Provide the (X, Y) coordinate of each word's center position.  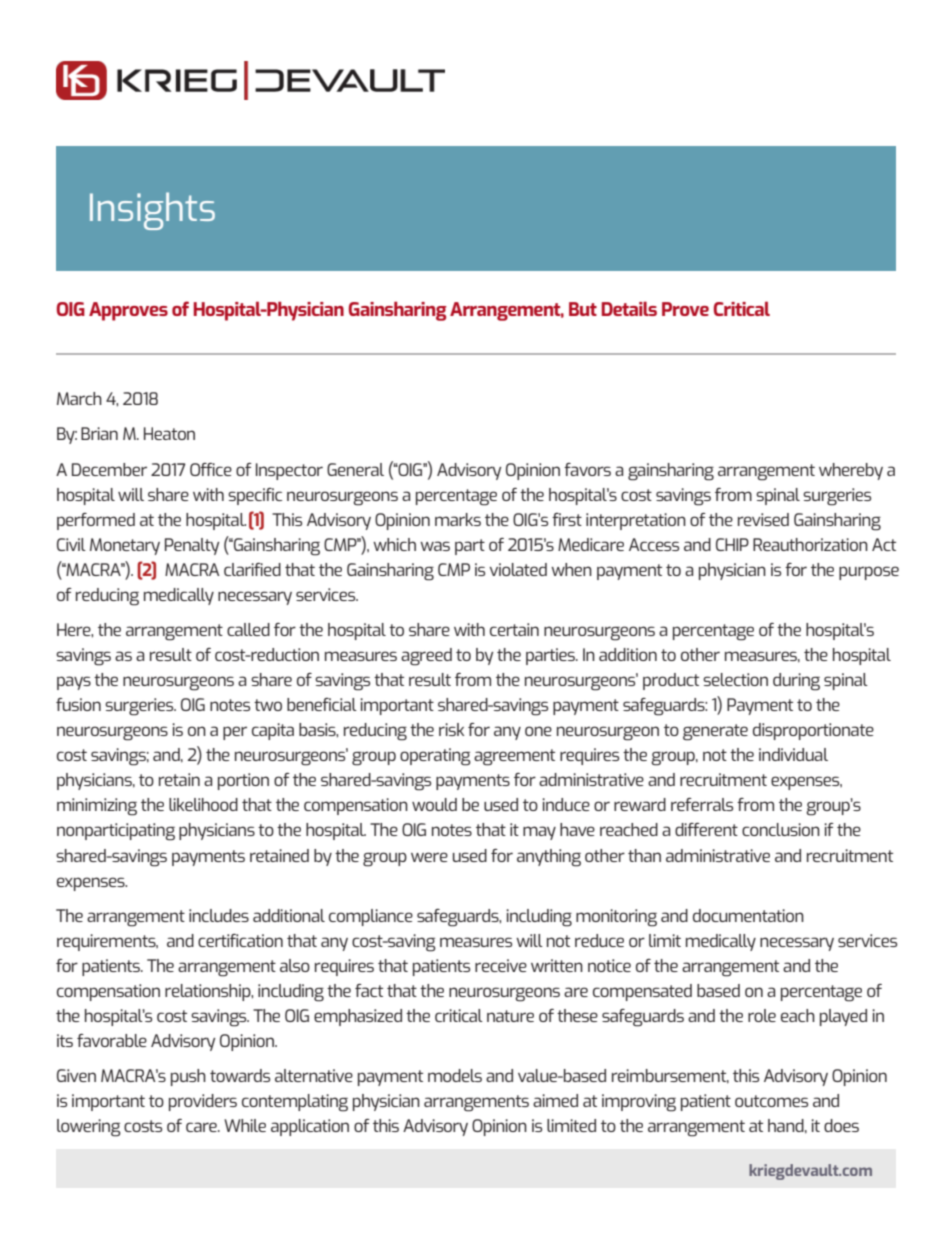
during (796, 682)
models (455, 1075)
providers (203, 1102)
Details (629, 308)
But (583, 309)
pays (74, 683)
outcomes (771, 1101)
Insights (152, 211)
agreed (426, 657)
